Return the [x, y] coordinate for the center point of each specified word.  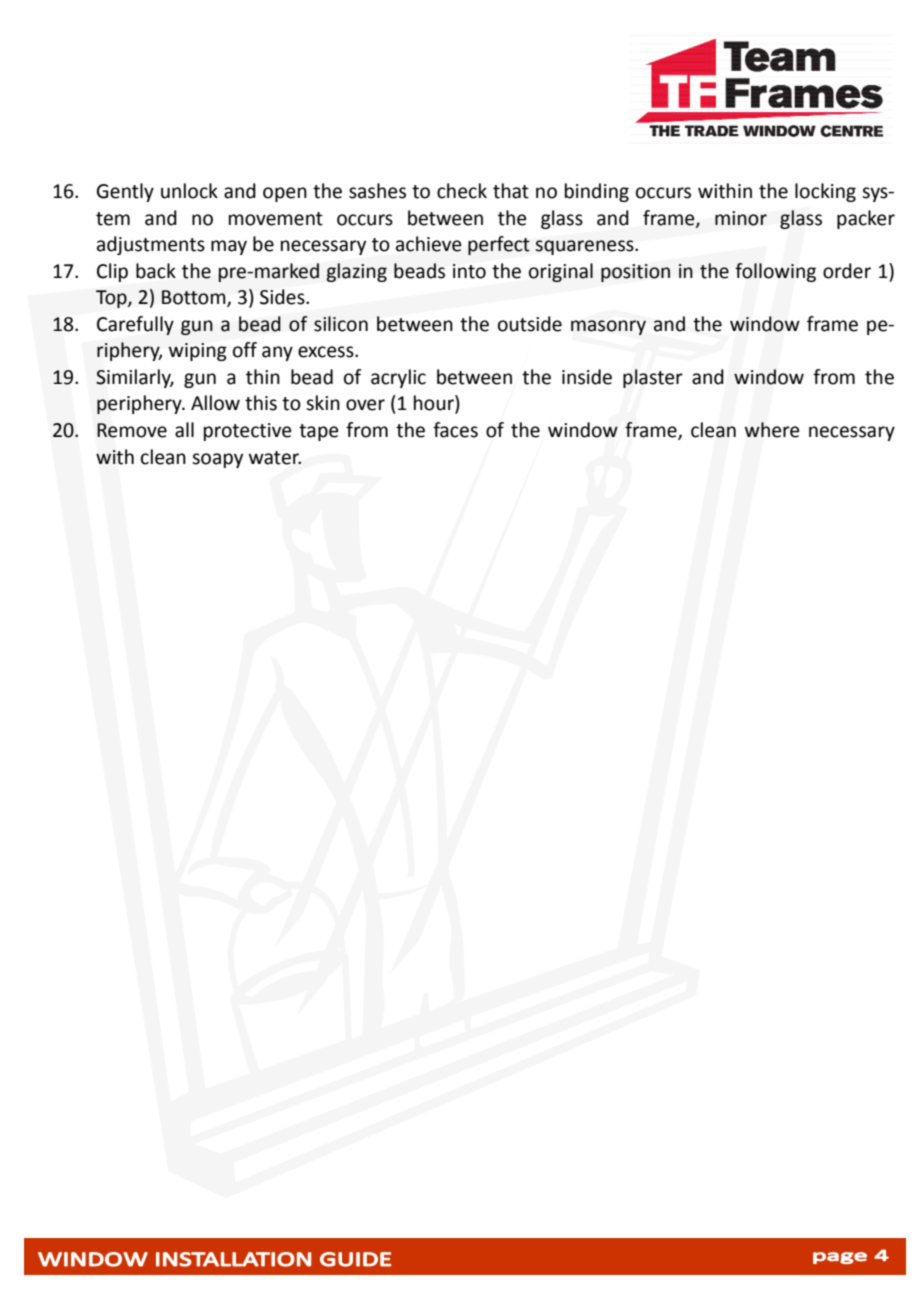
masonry [608, 327]
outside [530, 324]
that [511, 191]
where [772, 430]
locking [825, 192]
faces [455, 430]
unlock [189, 191]
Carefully [135, 325]
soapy [217, 460]
